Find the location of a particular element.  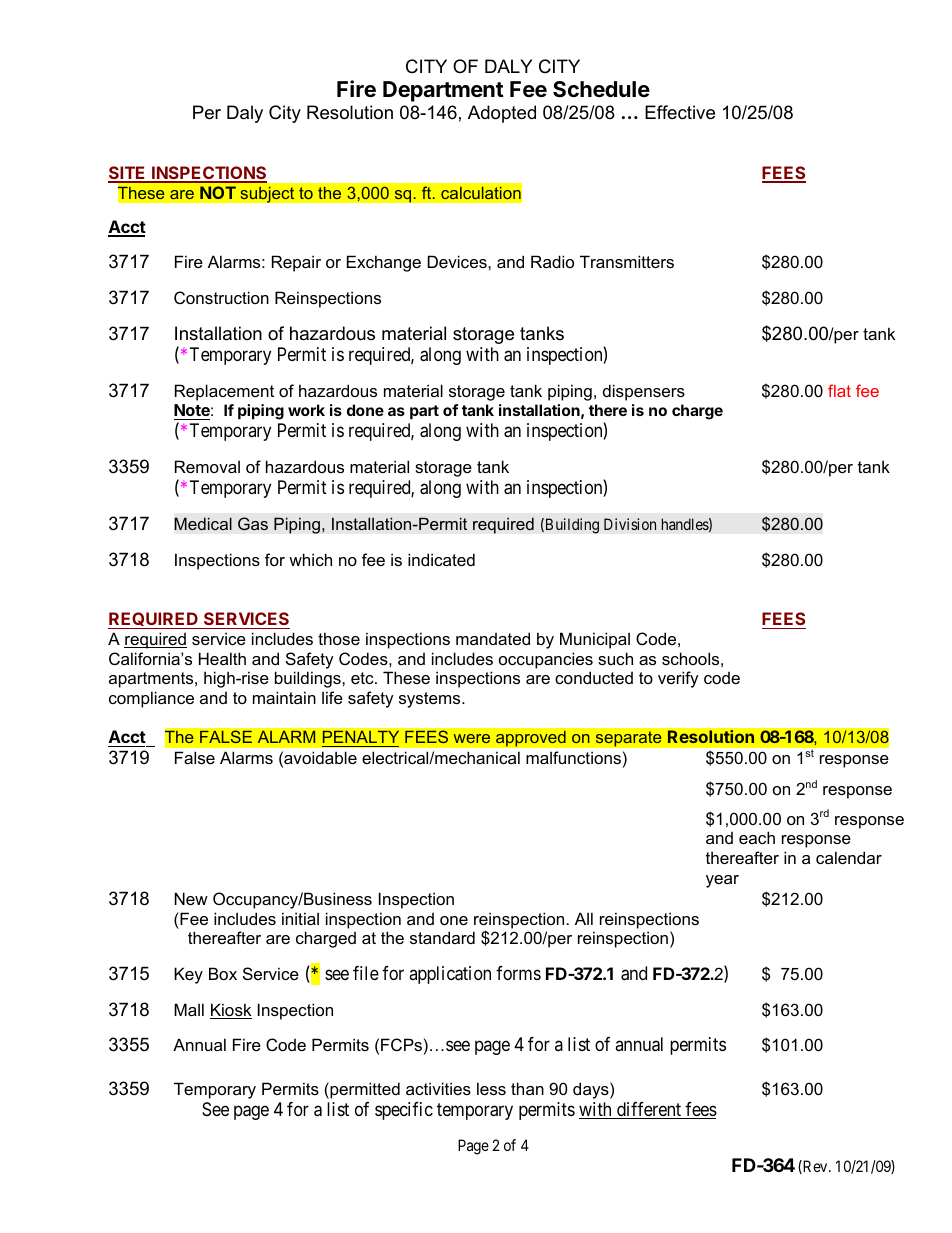

less is located at coordinates (491, 1088).
